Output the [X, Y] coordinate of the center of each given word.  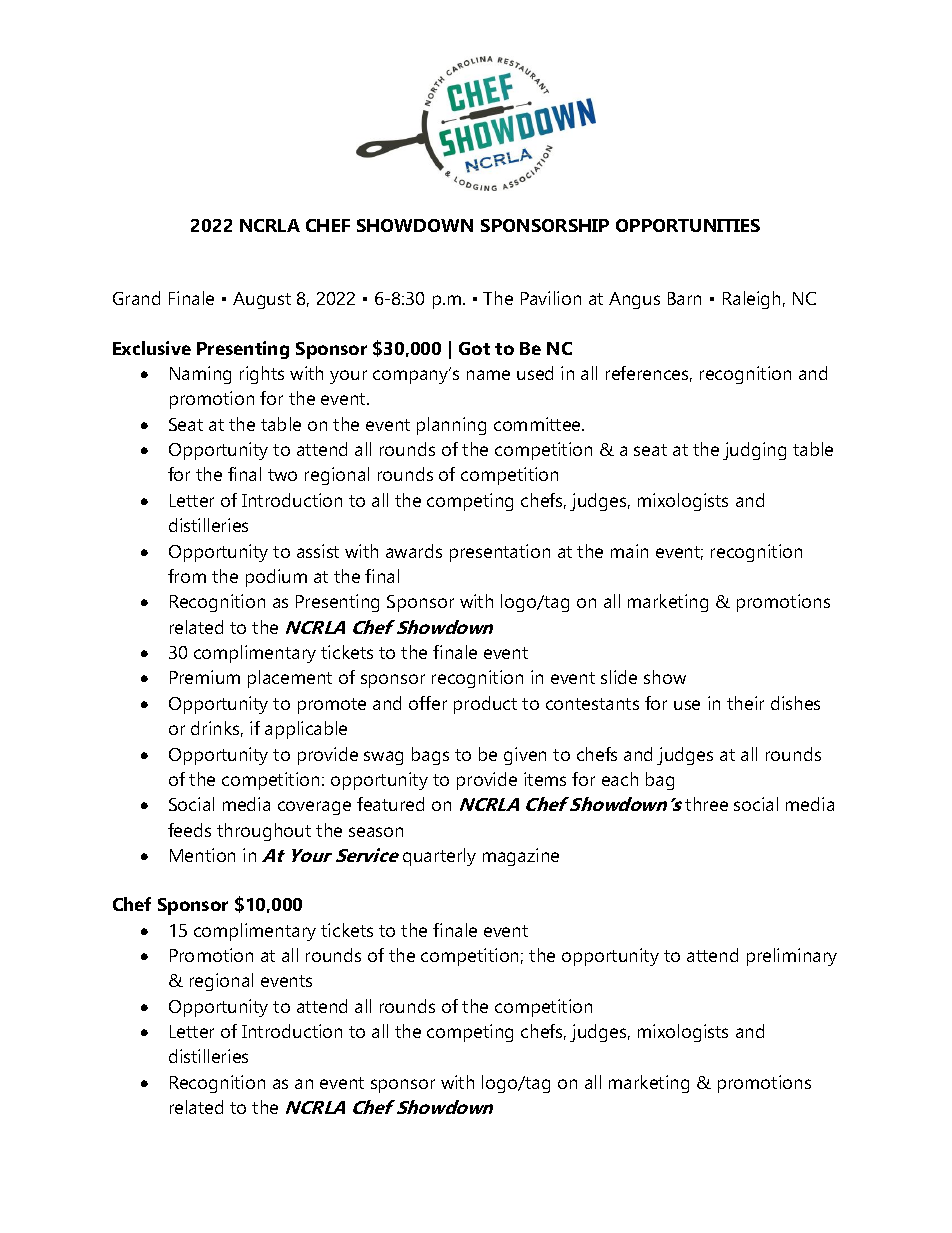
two [282, 475]
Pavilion [551, 298]
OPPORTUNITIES [688, 225]
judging [754, 451]
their [745, 703]
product [485, 705]
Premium [205, 677]
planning [451, 426]
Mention [202, 855]
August [262, 300]
